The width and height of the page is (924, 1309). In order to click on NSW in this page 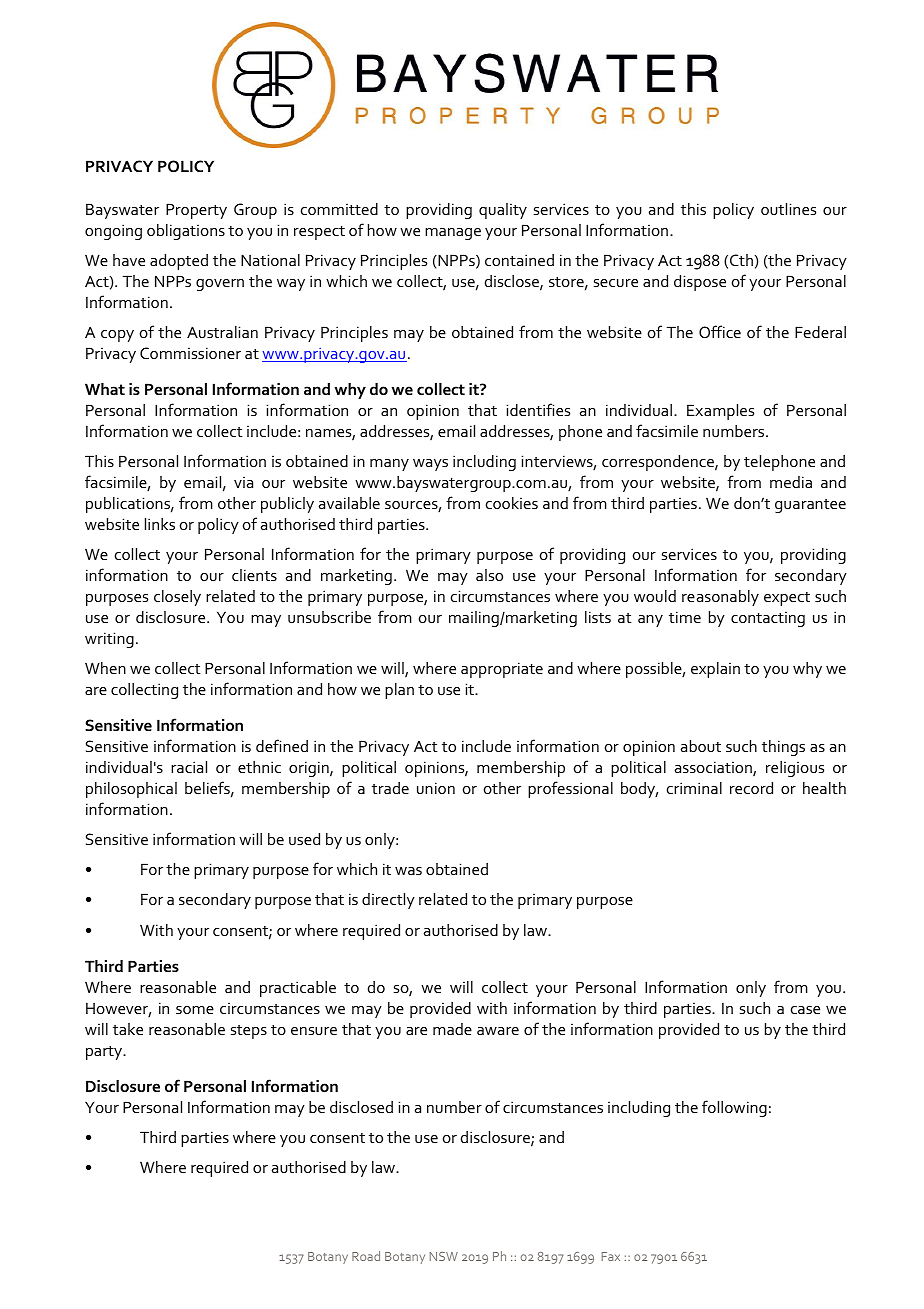, I will do `click(444, 1256)`.
